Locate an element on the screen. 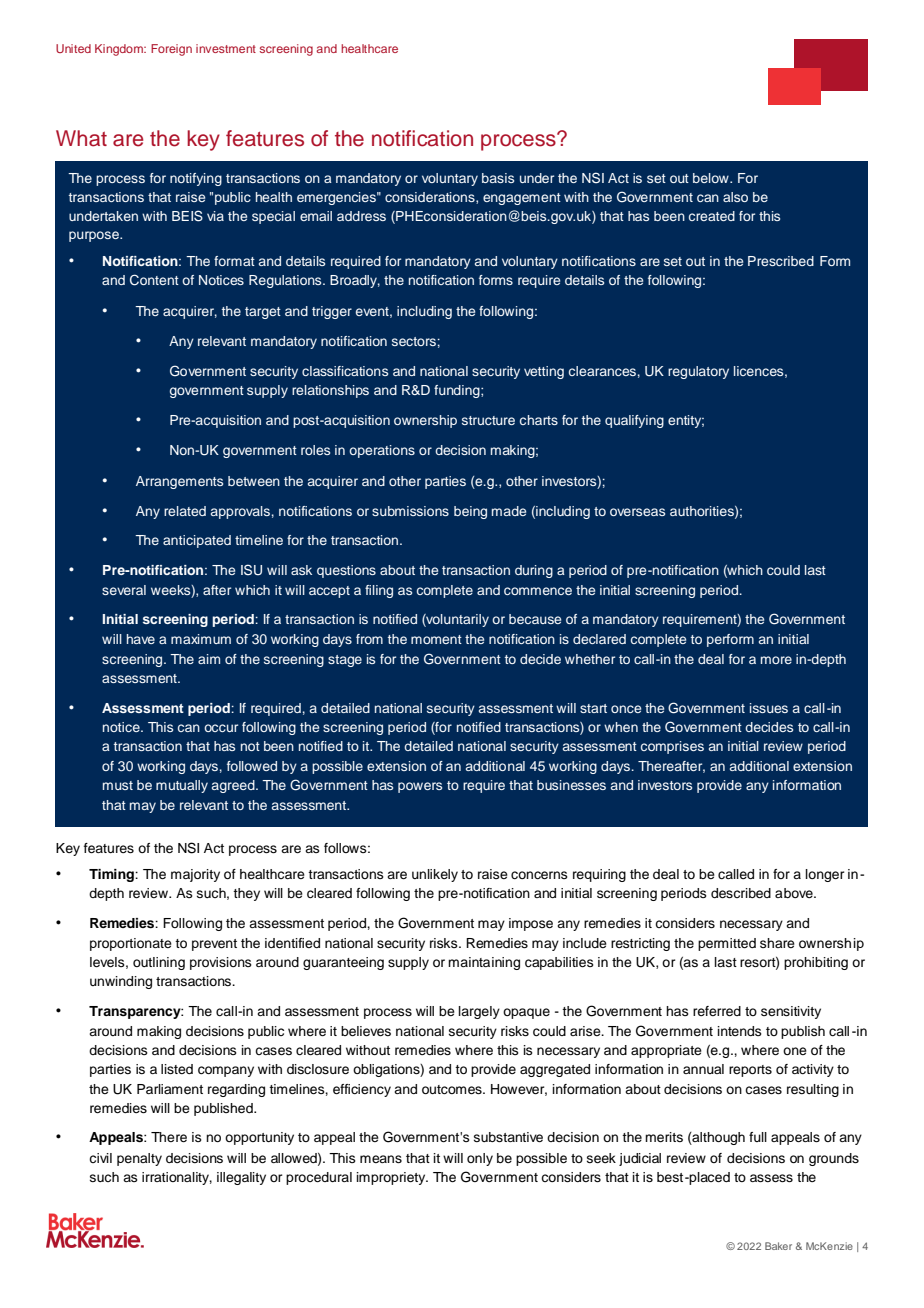 This screenshot has height=1308, width=924. basis is located at coordinates (498, 178).
